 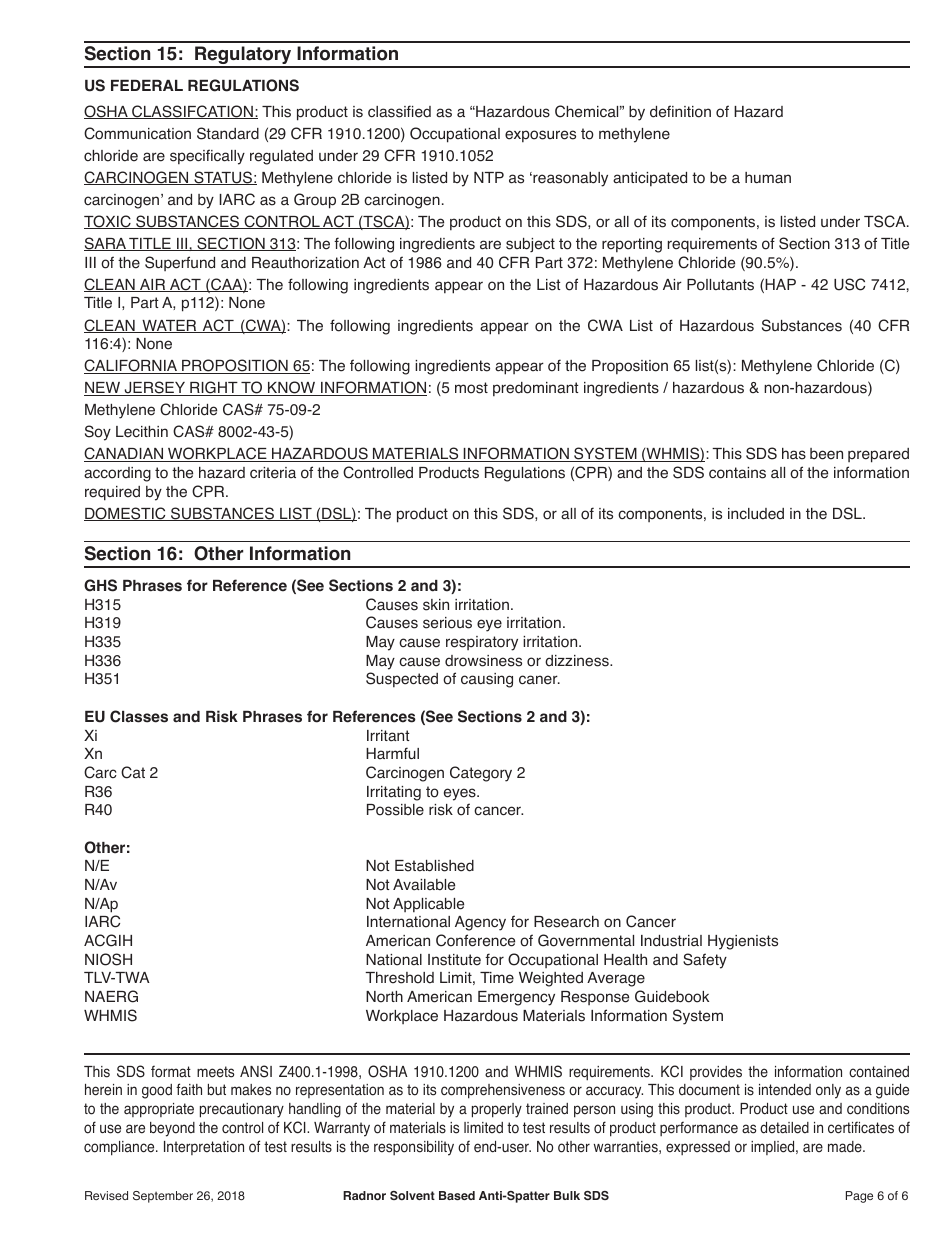 I want to click on exposures, so click(x=540, y=136).
